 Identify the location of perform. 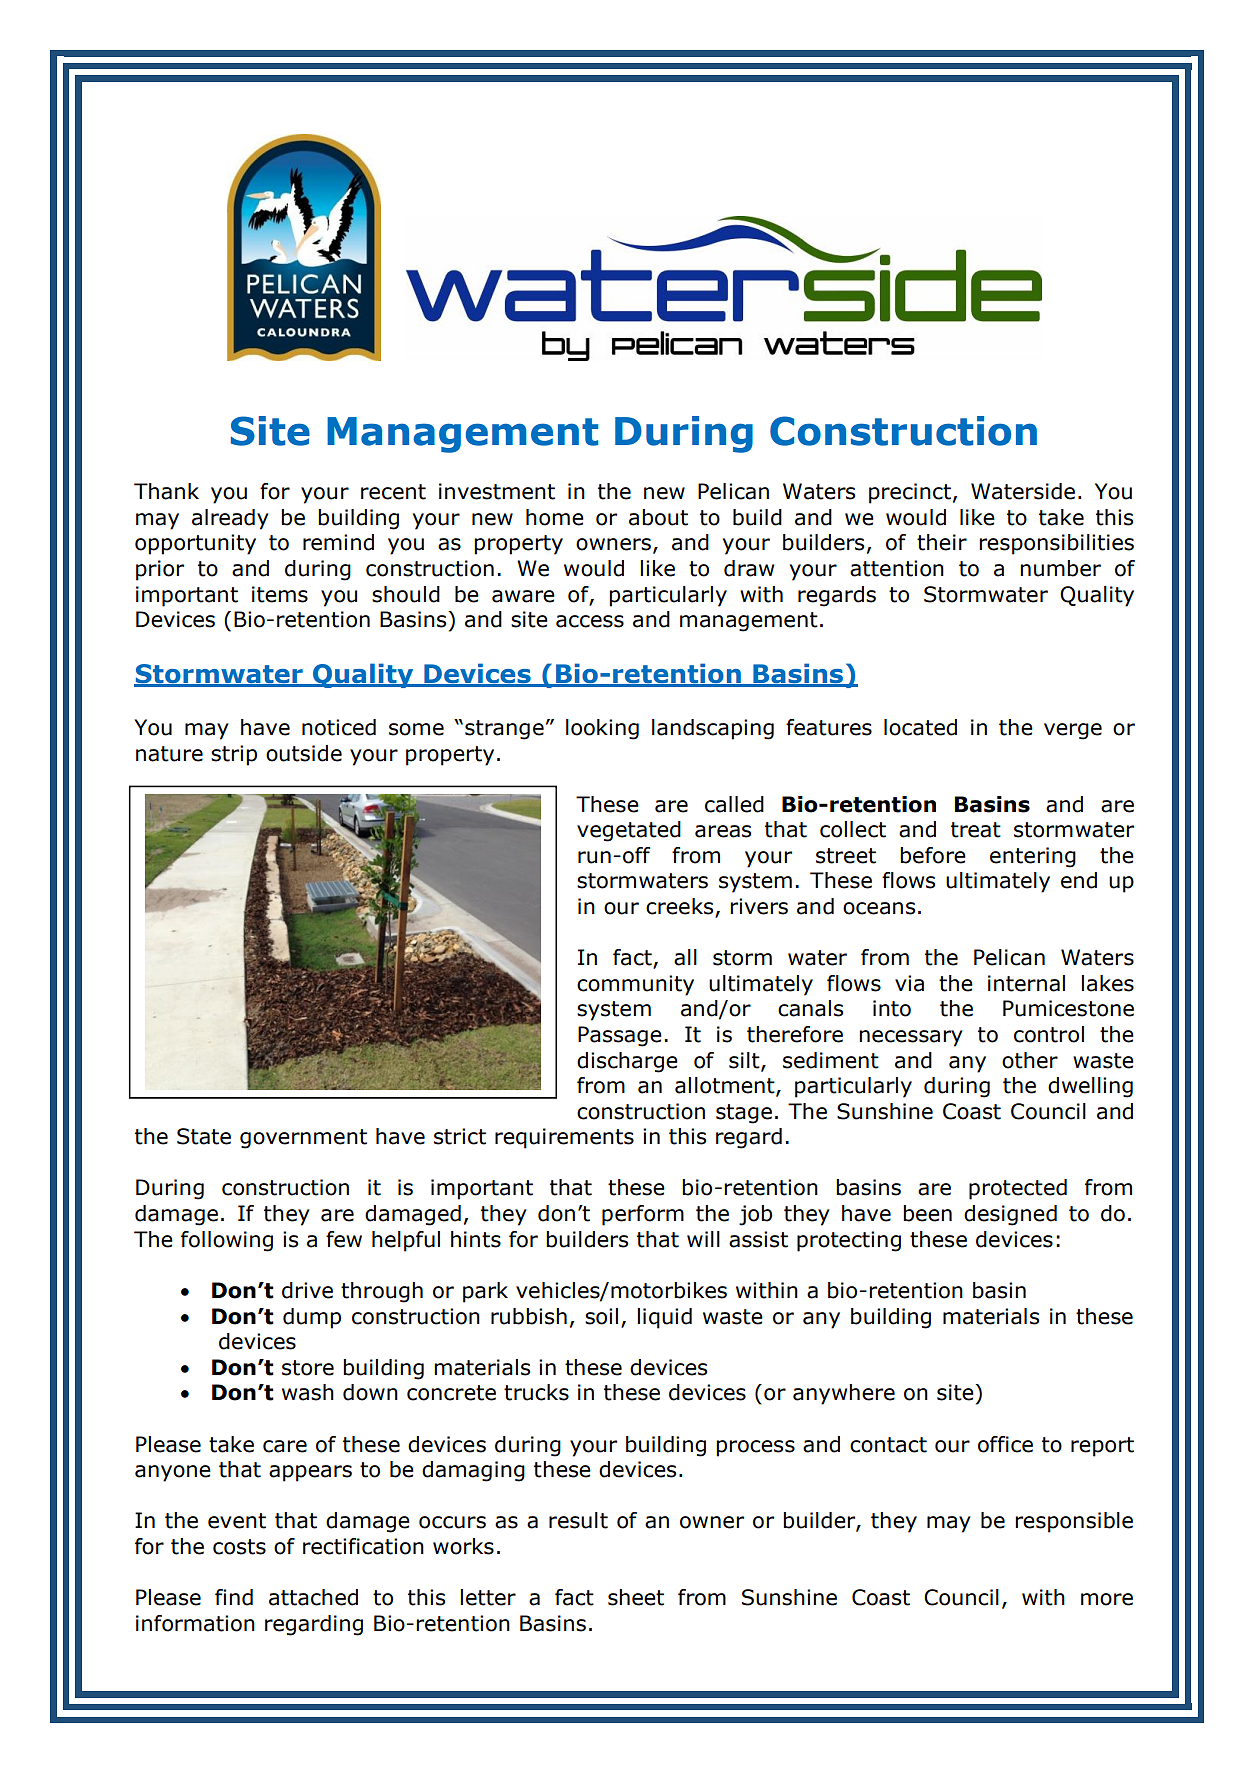
(643, 1215).
